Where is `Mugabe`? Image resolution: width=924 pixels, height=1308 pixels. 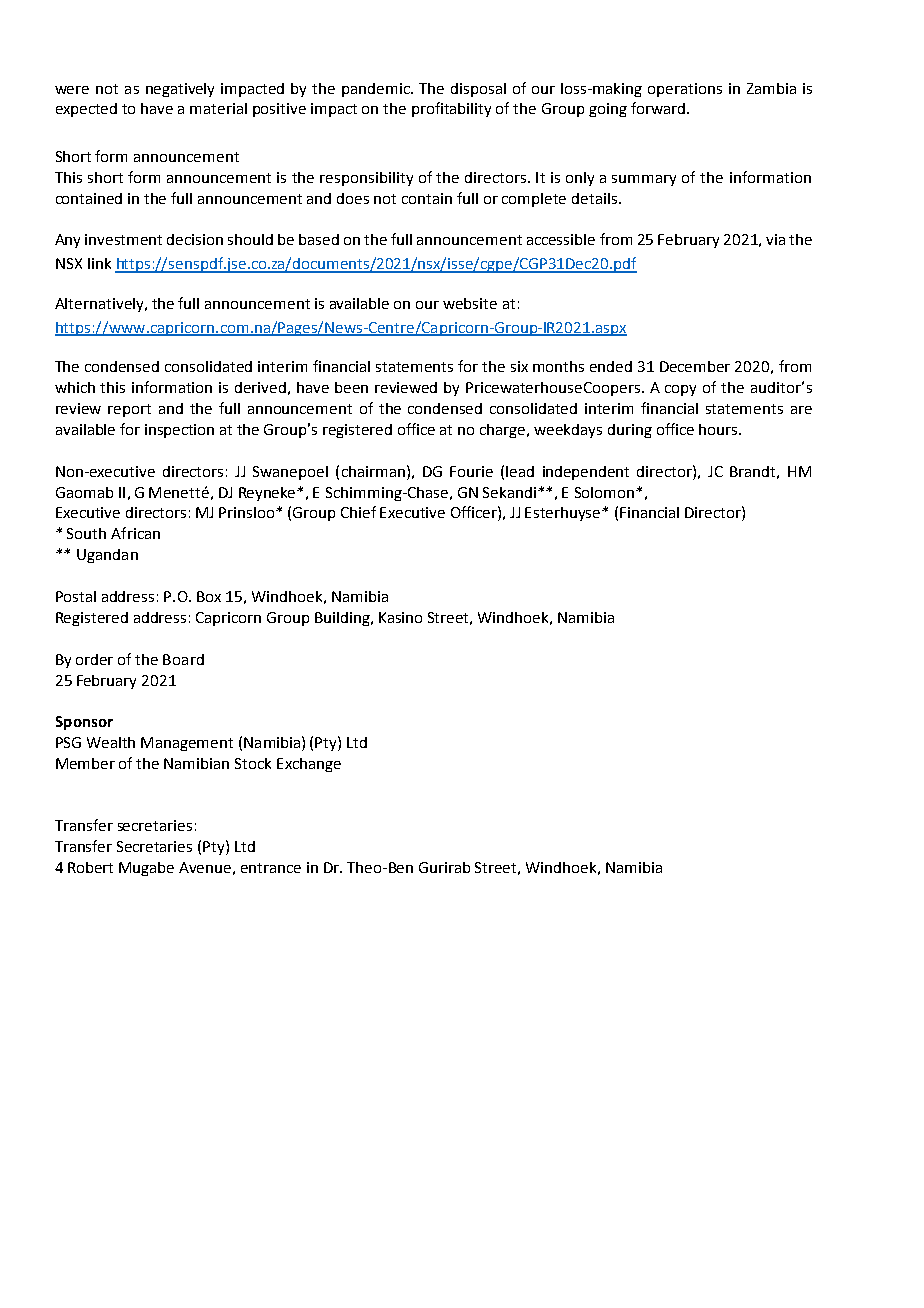
Mugabe is located at coordinates (146, 869).
